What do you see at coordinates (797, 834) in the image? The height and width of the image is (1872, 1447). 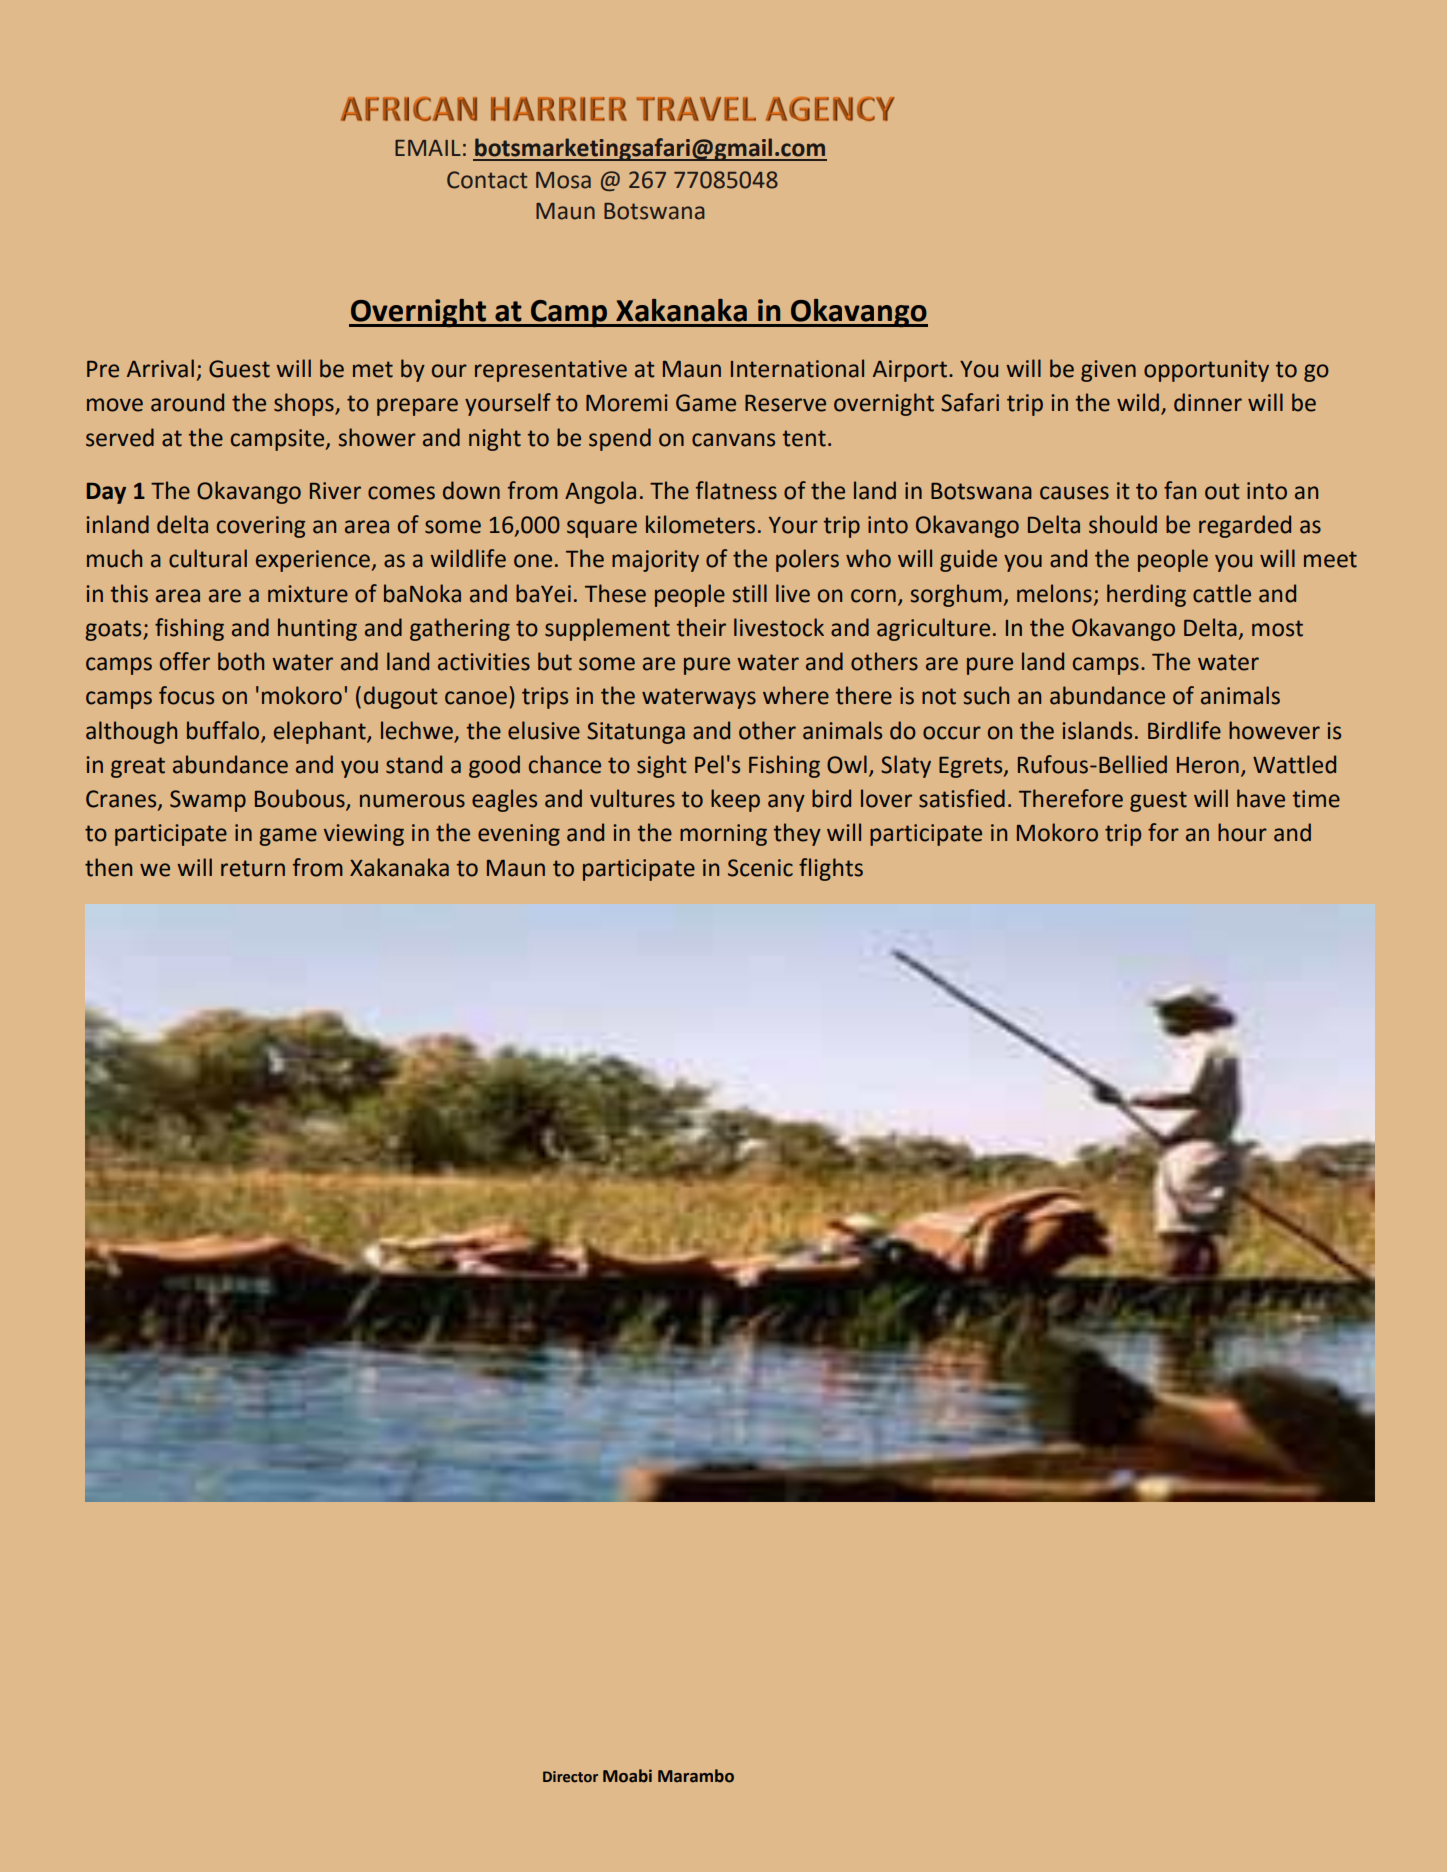 I see `they` at bounding box center [797, 834].
